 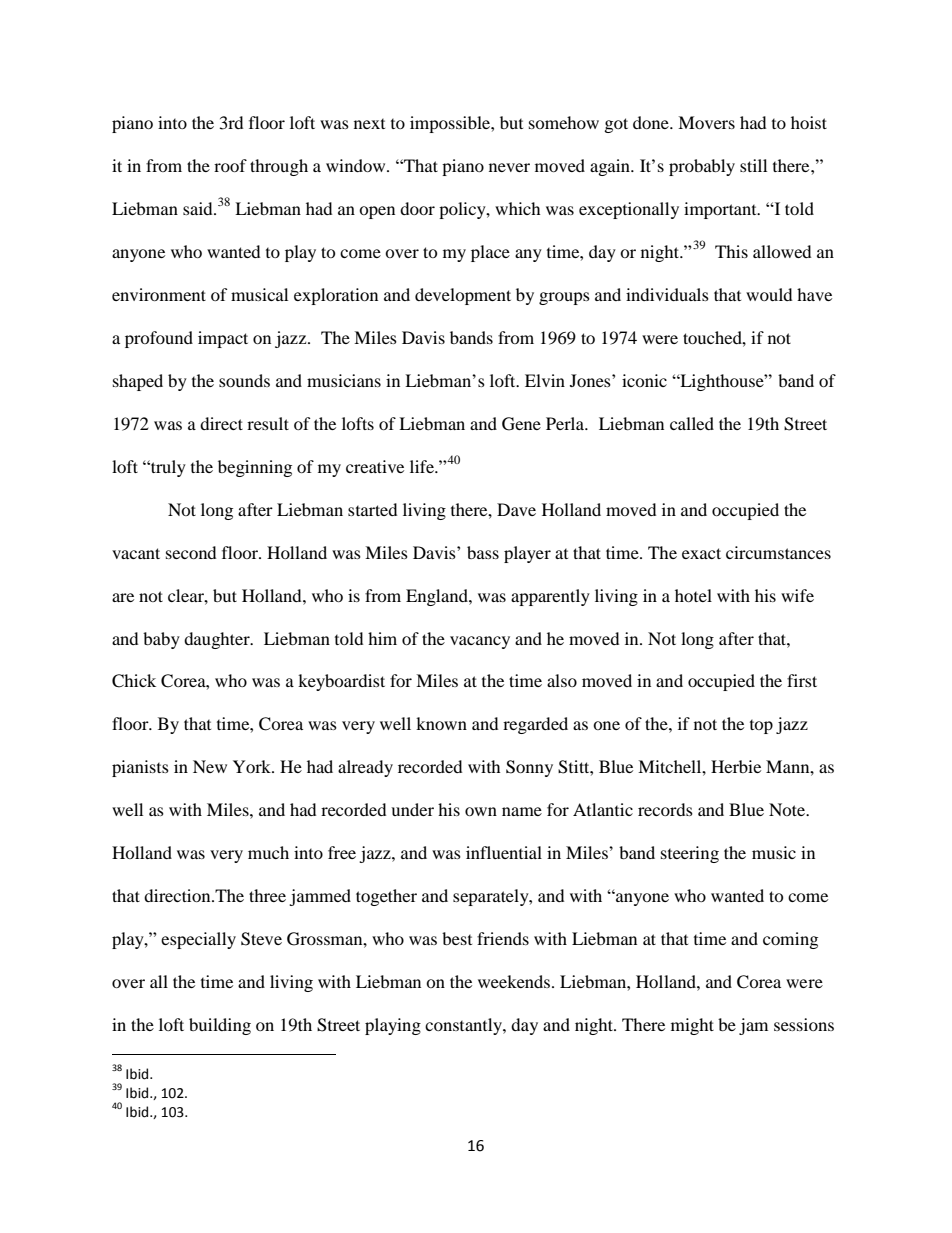 I want to click on known, so click(x=441, y=723).
